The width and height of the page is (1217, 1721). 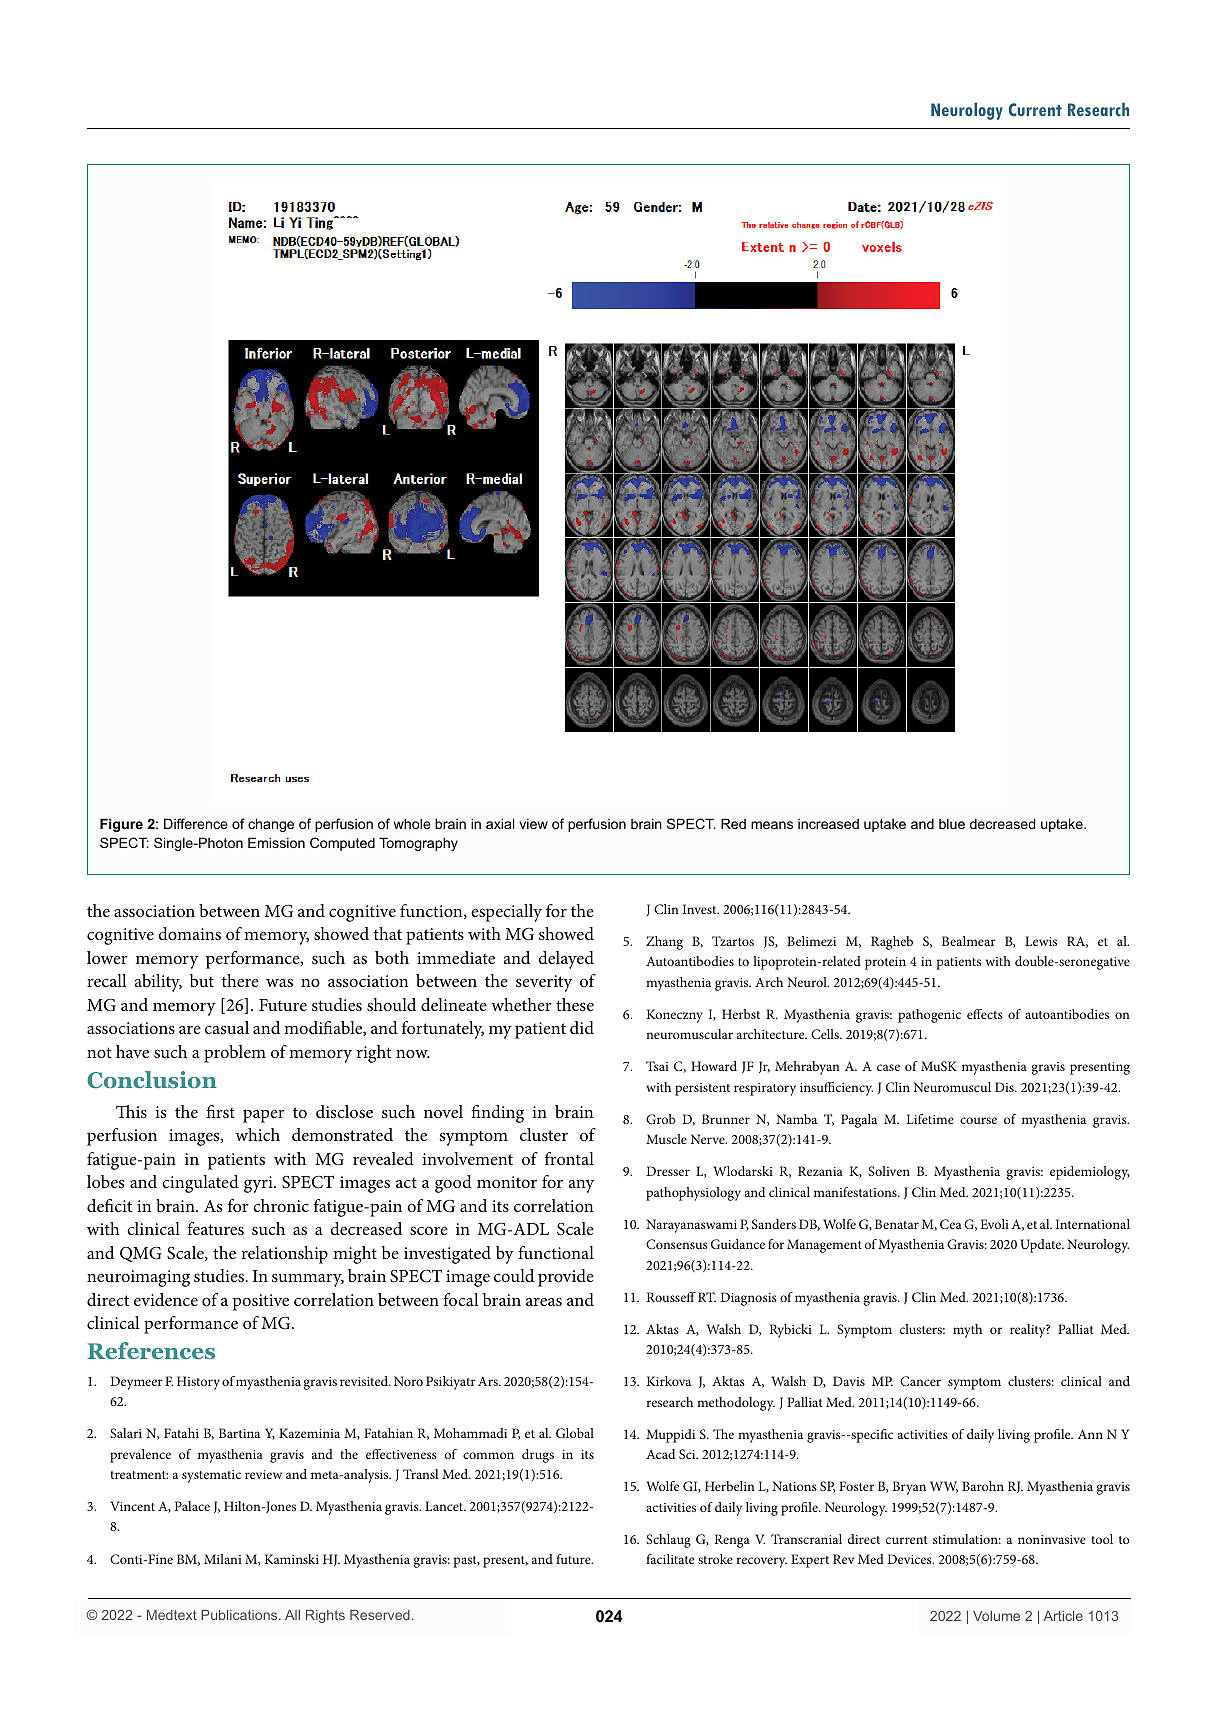 What do you see at coordinates (220, 1111) in the page?
I see `first` at bounding box center [220, 1111].
